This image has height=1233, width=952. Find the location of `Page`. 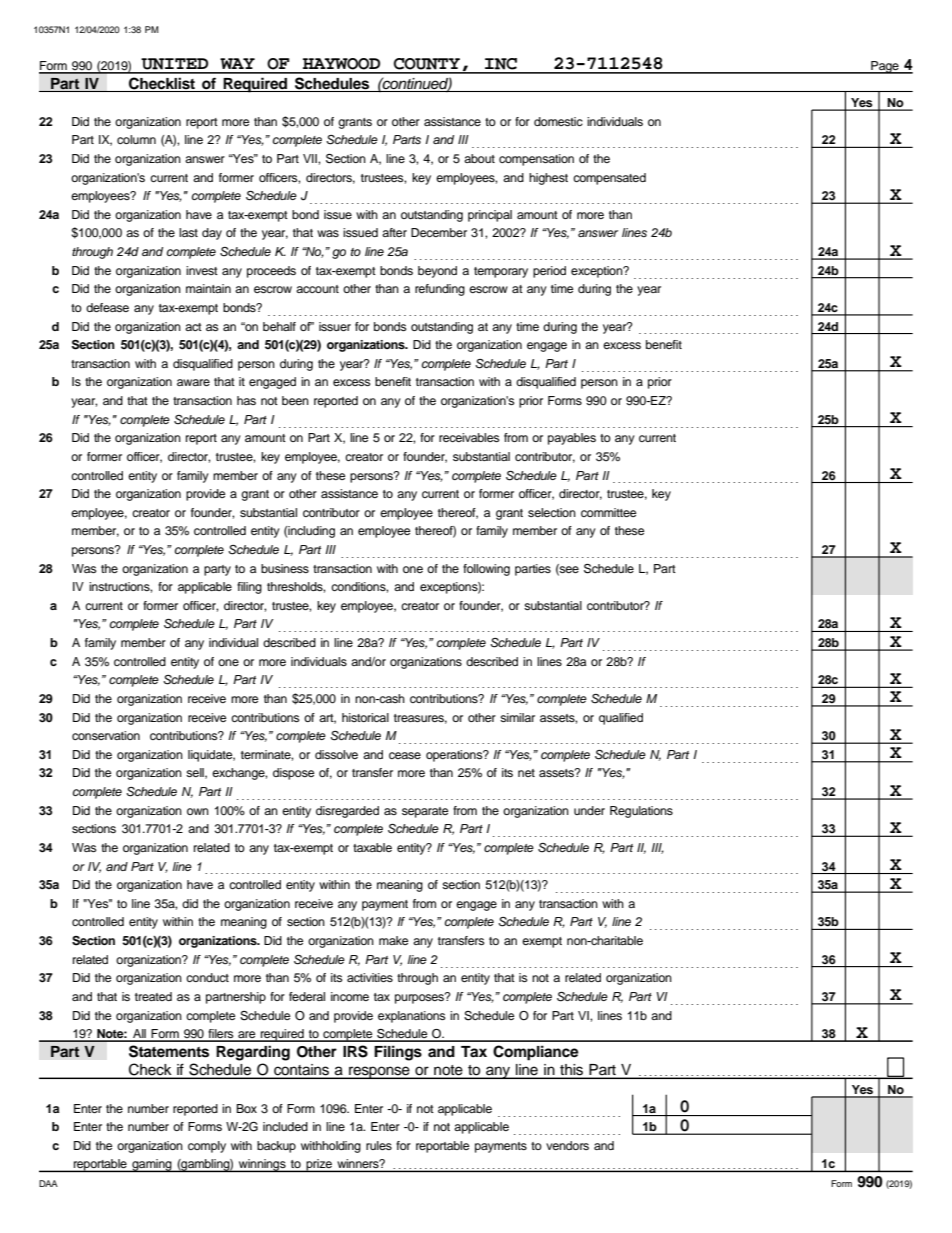

Page is located at coordinates (885, 67).
